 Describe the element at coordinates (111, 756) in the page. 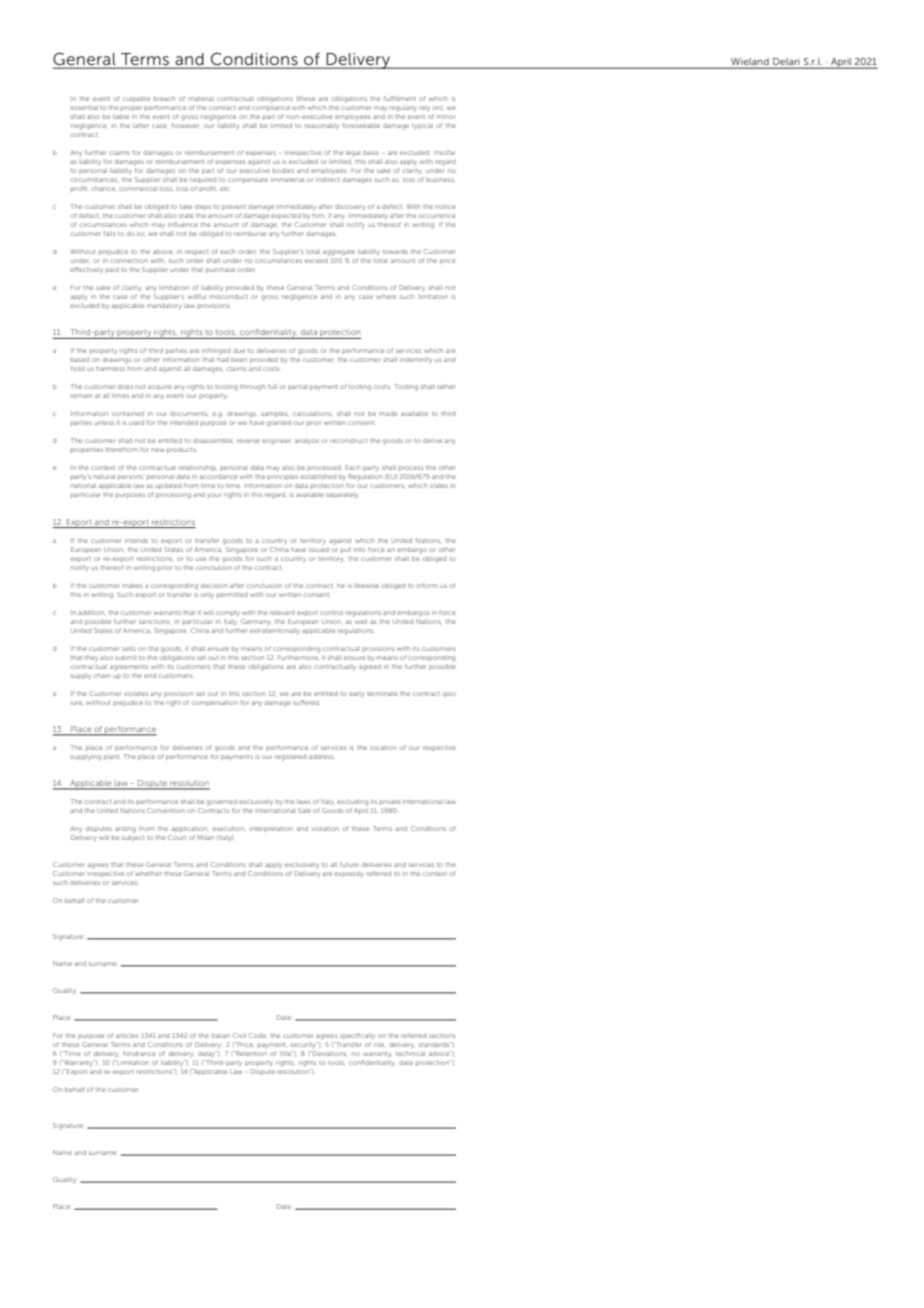

I see `plant` at that location.
